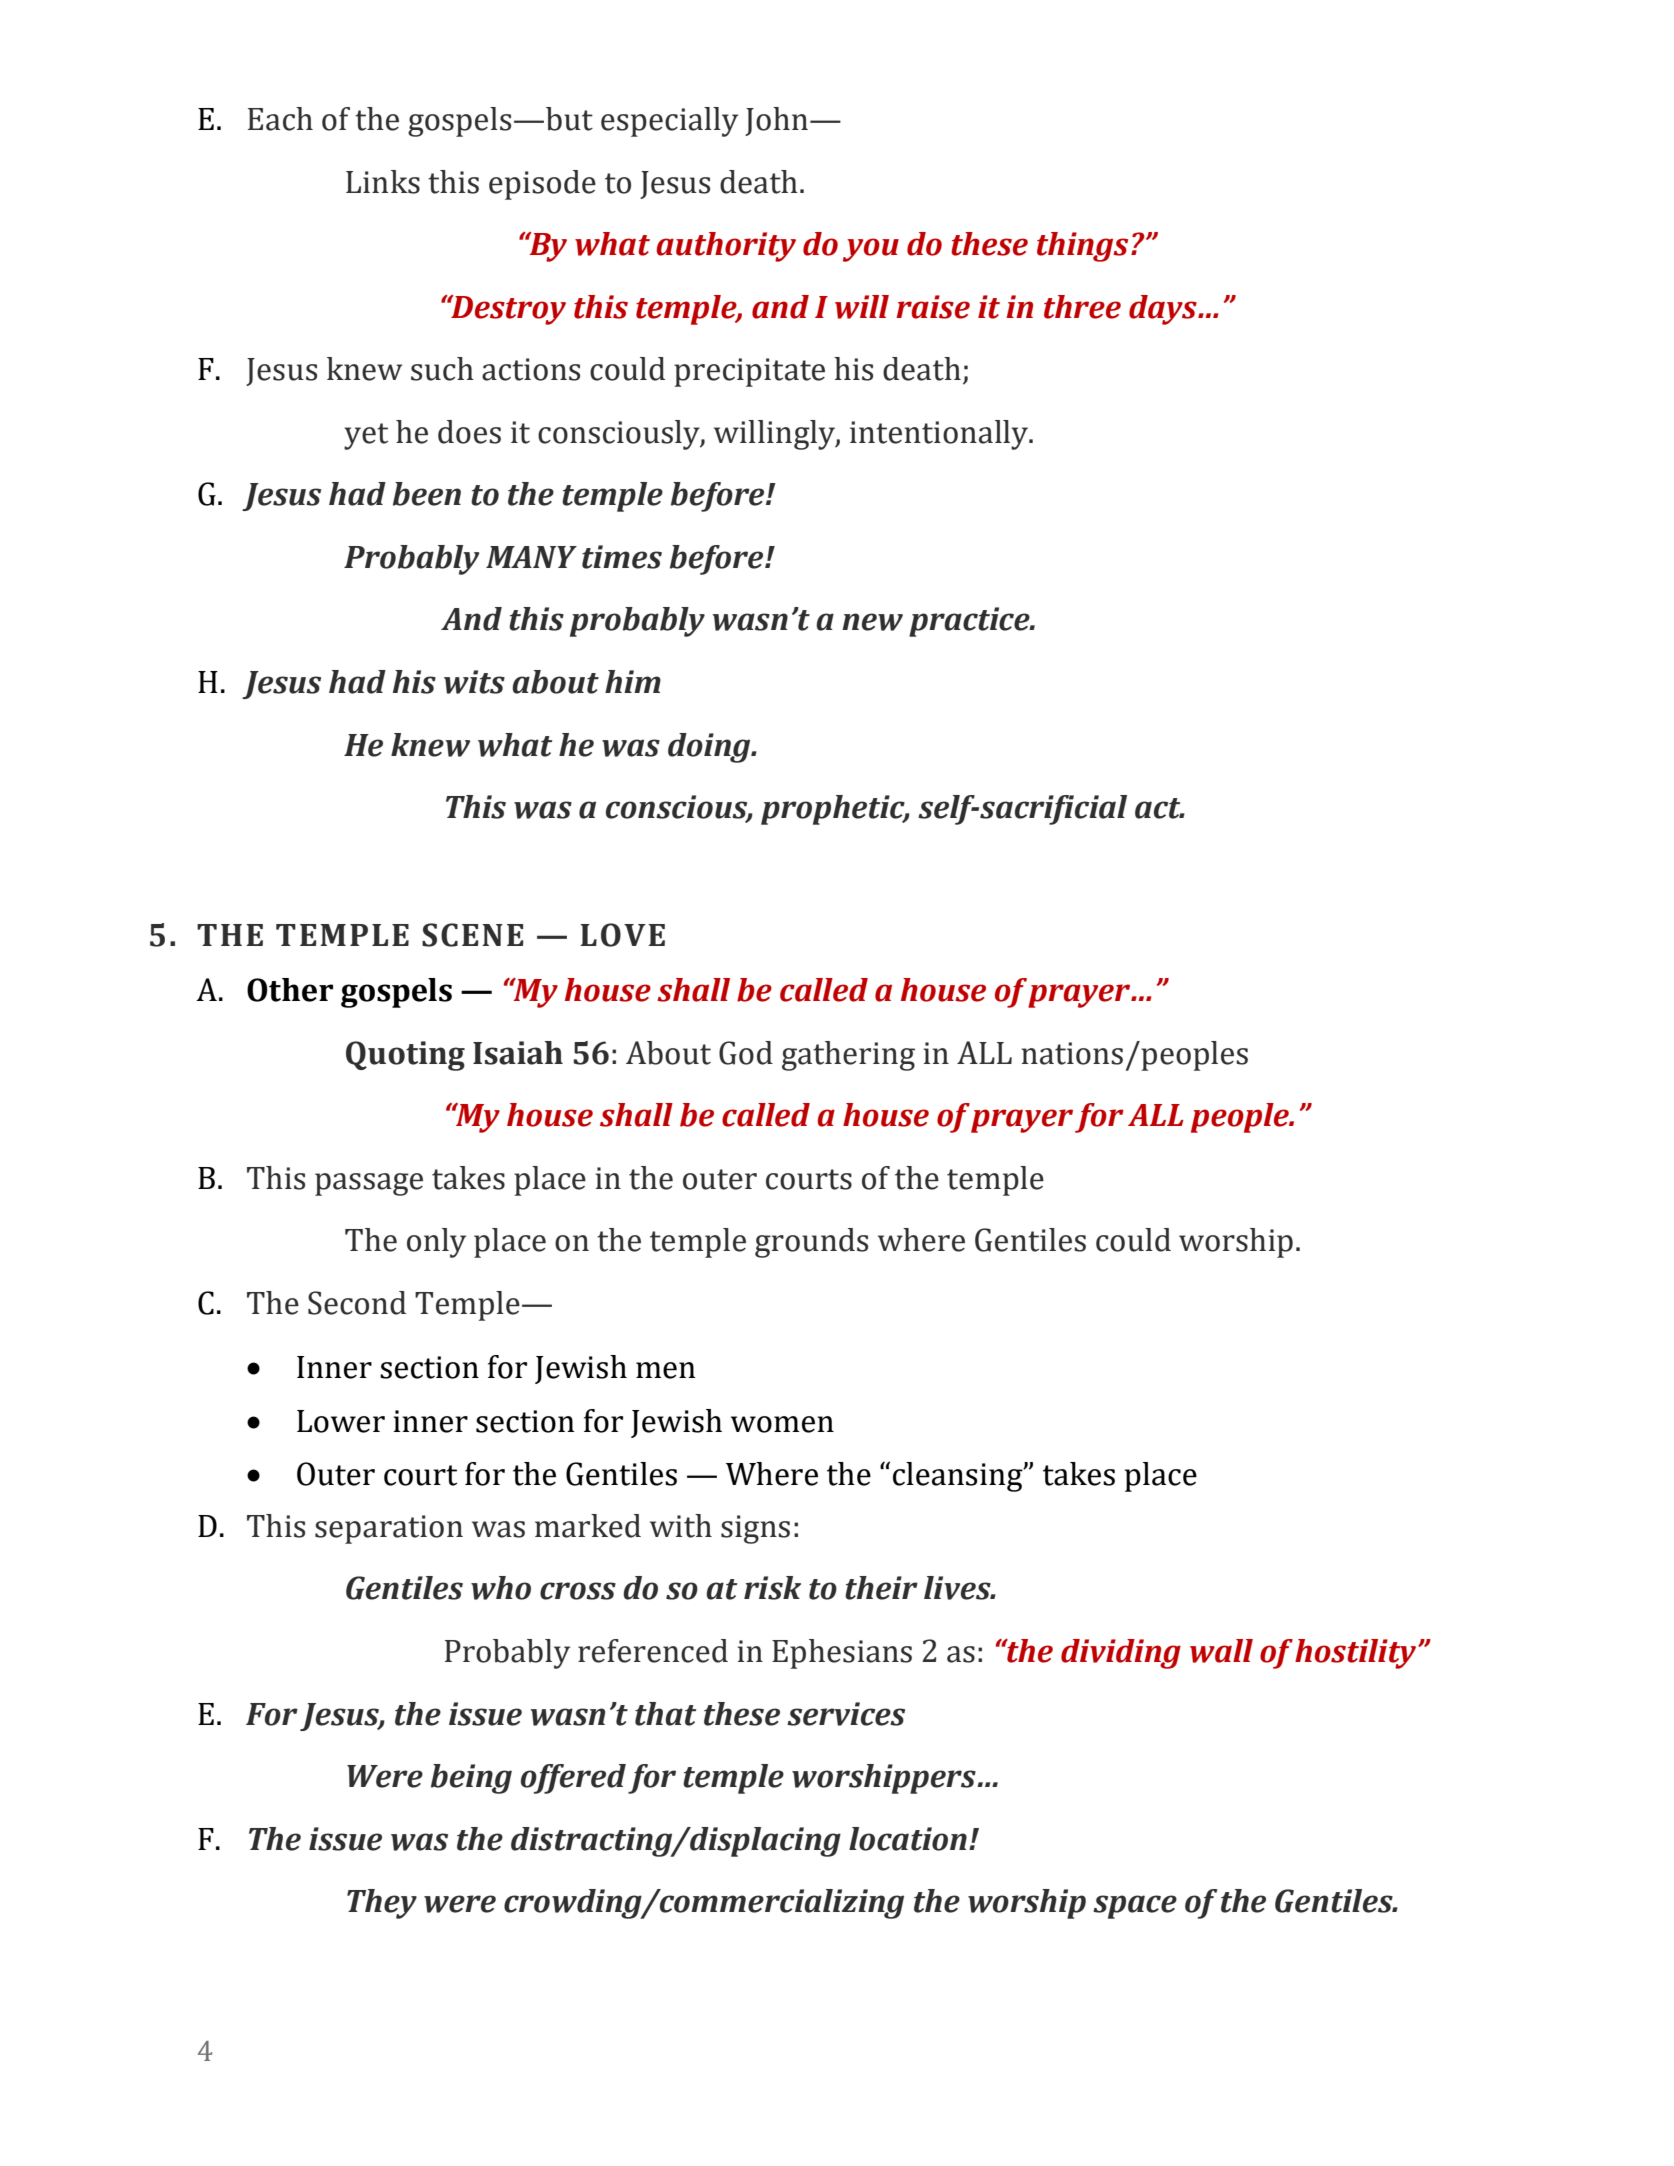  What do you see at coordinates (405, 1056) in the screenshot?
I see `Quoting` at bounding box center [405, 1056].
